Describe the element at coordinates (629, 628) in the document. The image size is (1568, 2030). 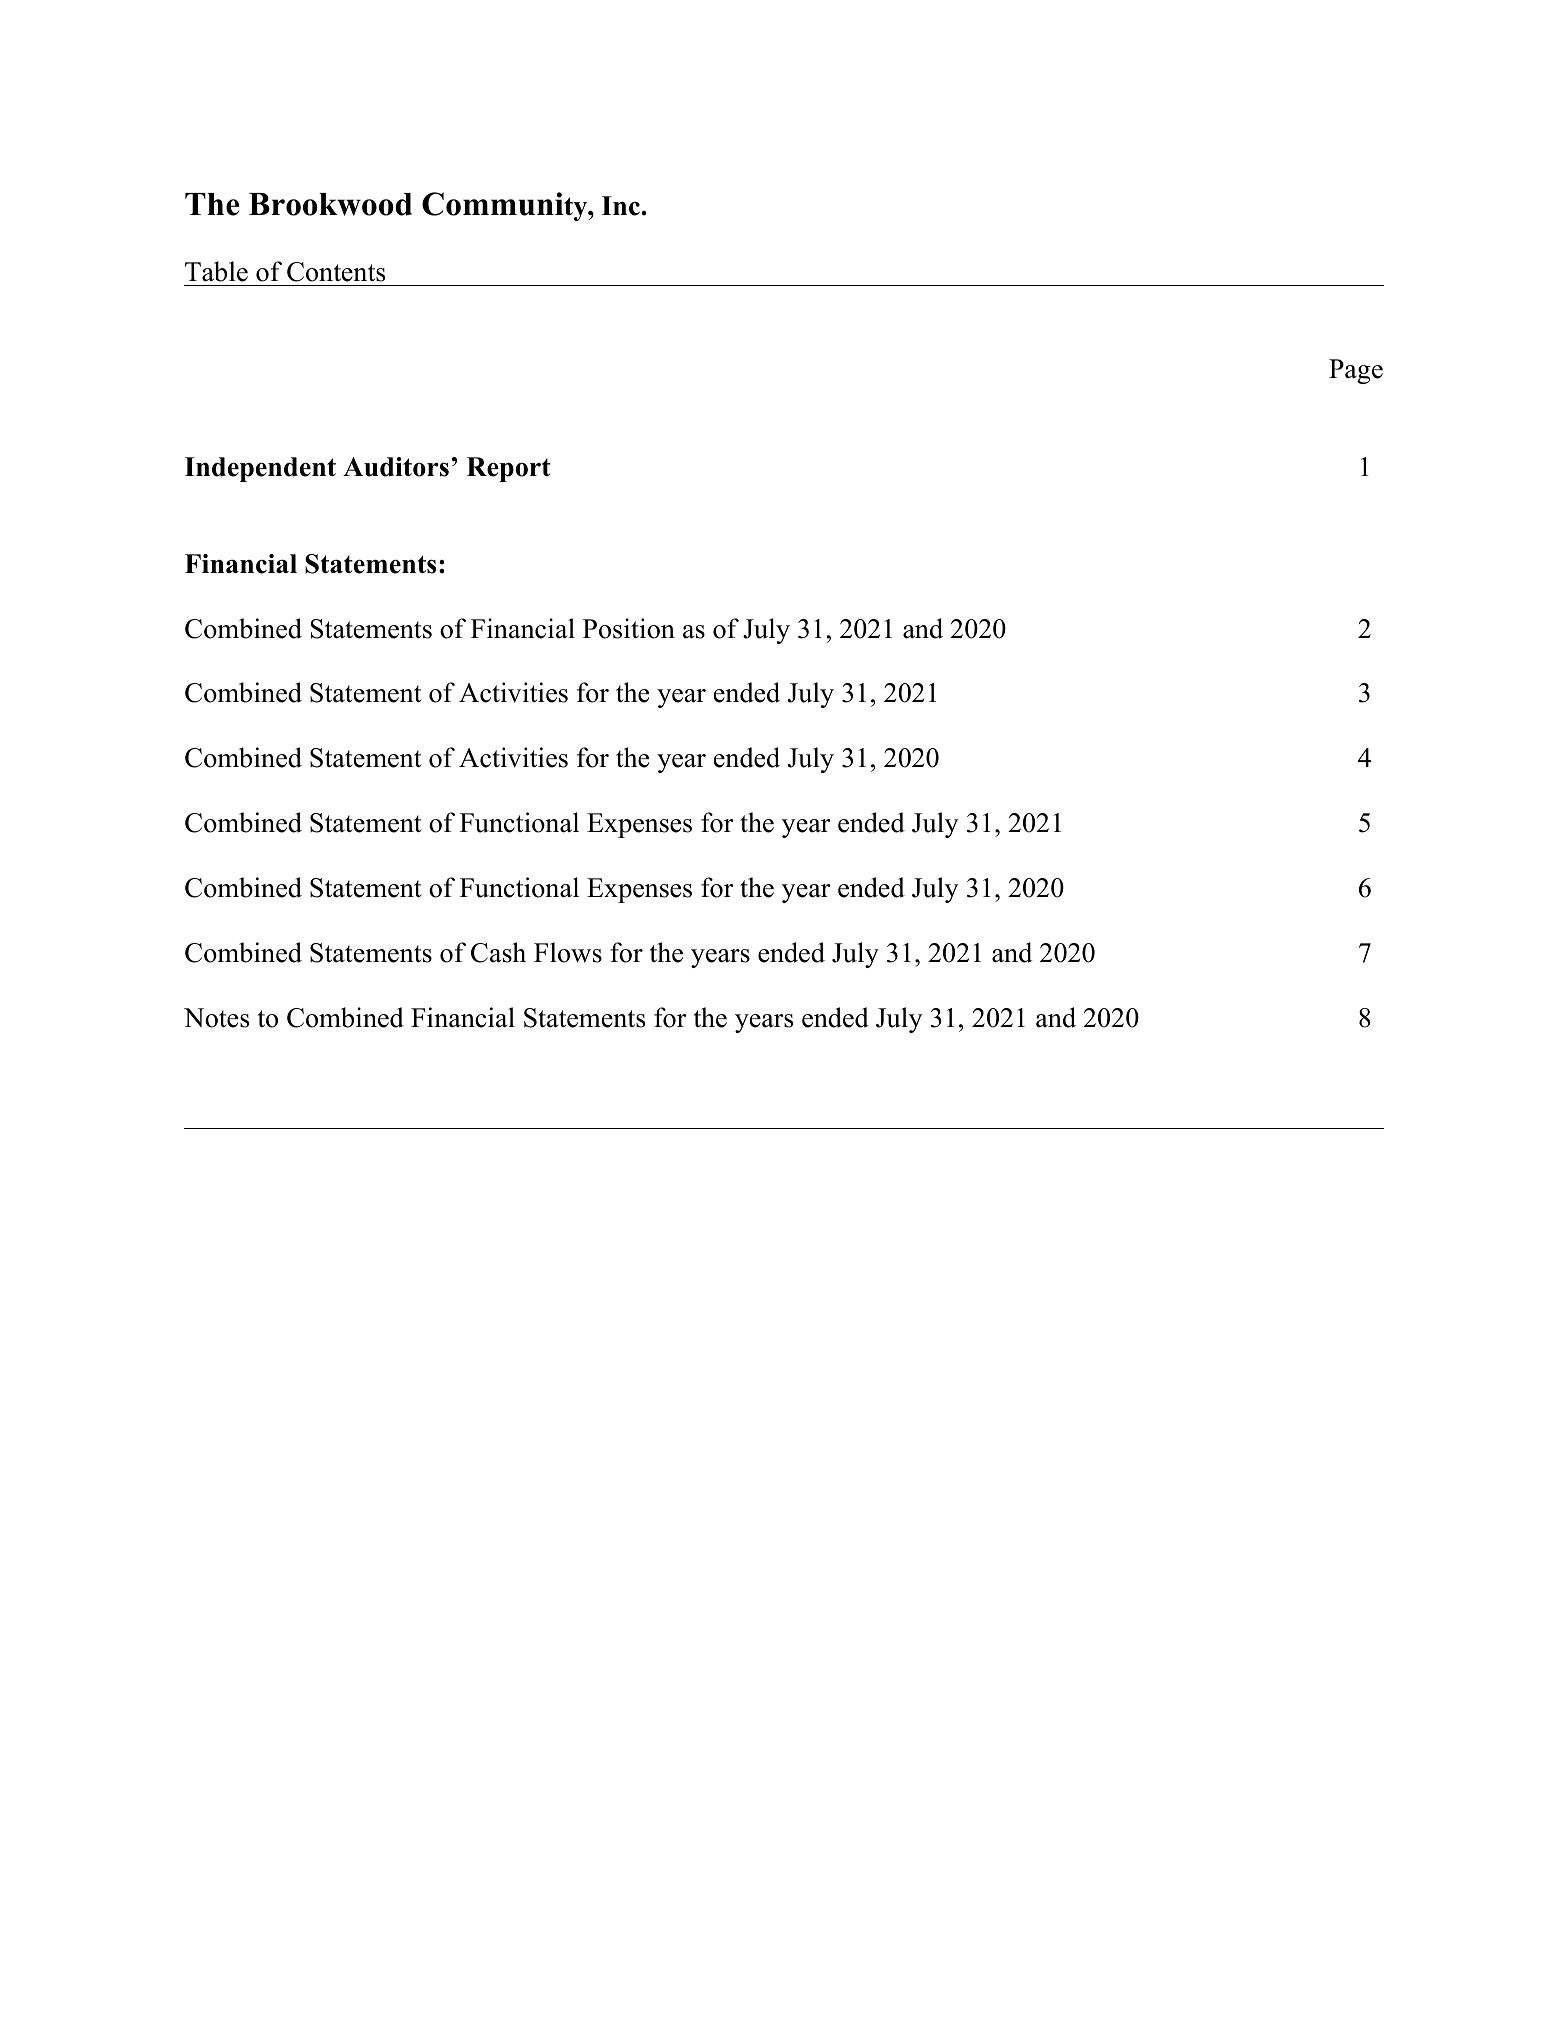
I see `Position` at that location.
